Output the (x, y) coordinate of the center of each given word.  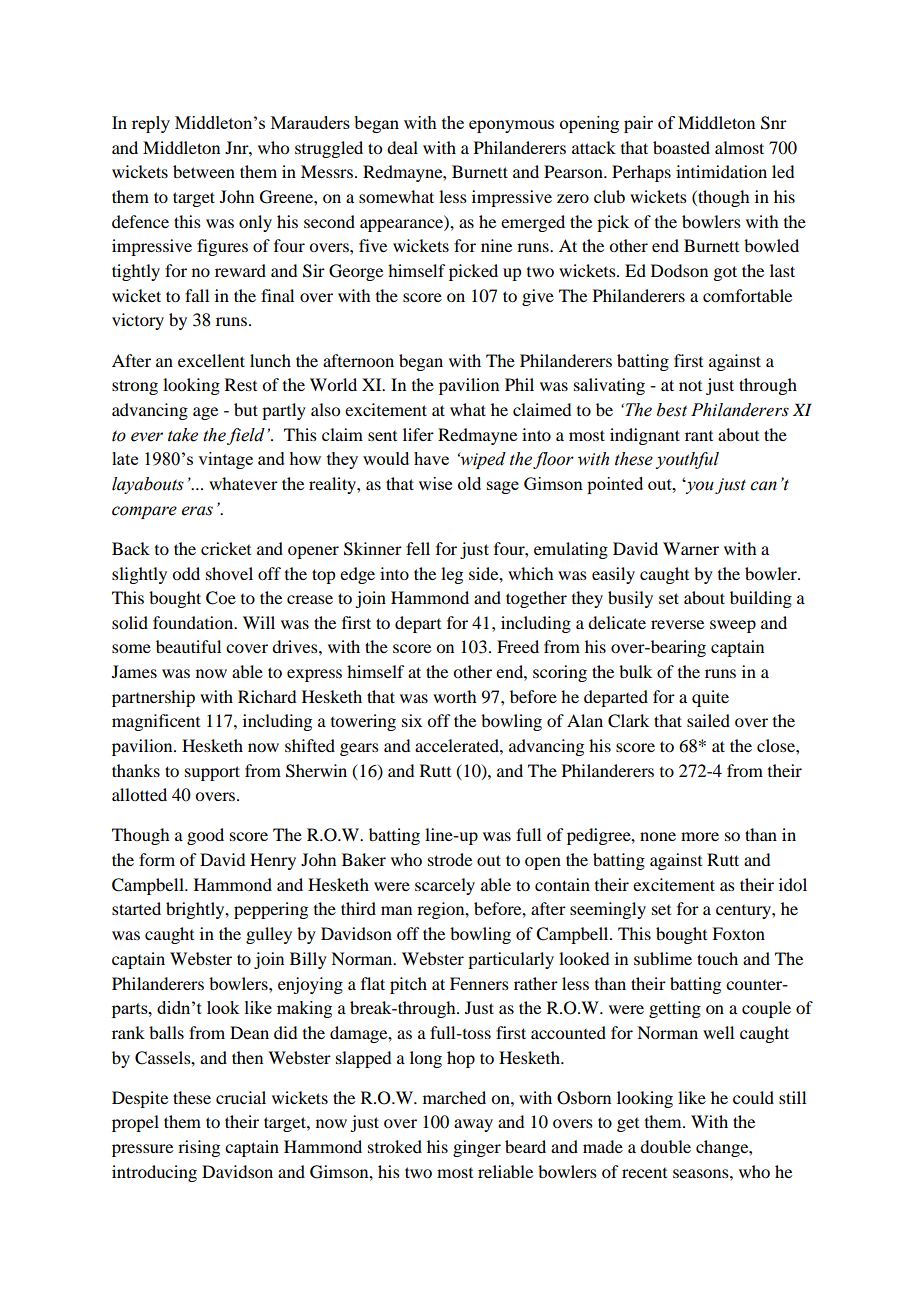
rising (199, 1148)
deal (402, 147)
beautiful (188, 646)
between (204, 171)
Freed (518, 646)
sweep (733, 626)
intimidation (721, 171)
